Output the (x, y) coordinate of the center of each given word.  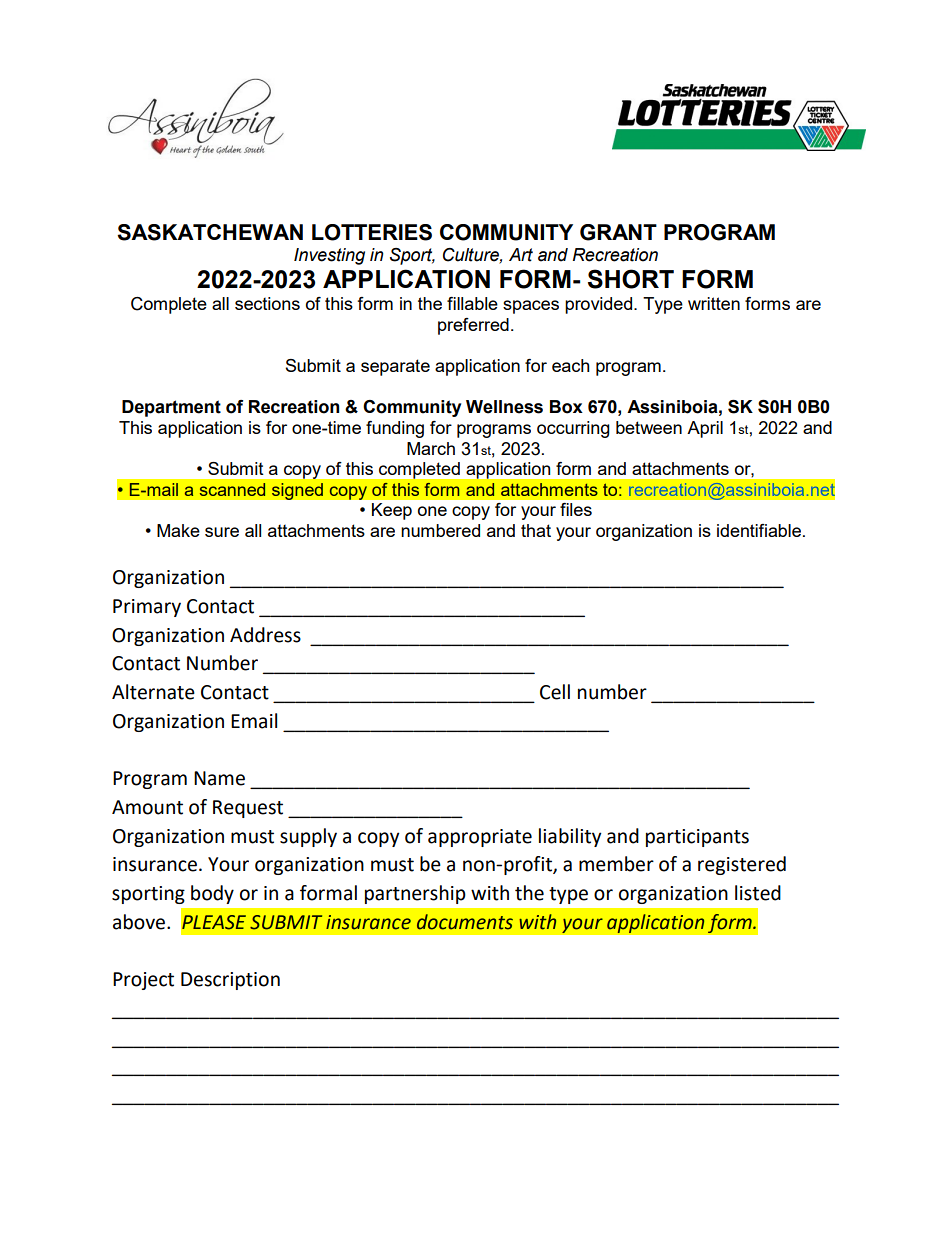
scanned (232, 489)
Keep (392, 511)
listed (758, 893)
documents (465, 922)
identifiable (759, 530)
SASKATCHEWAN (210, 232)
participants (697, 838)
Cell (555, 692)
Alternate (153, 692)
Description (230, 981)
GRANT (618, 232)
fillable (472, 303)
